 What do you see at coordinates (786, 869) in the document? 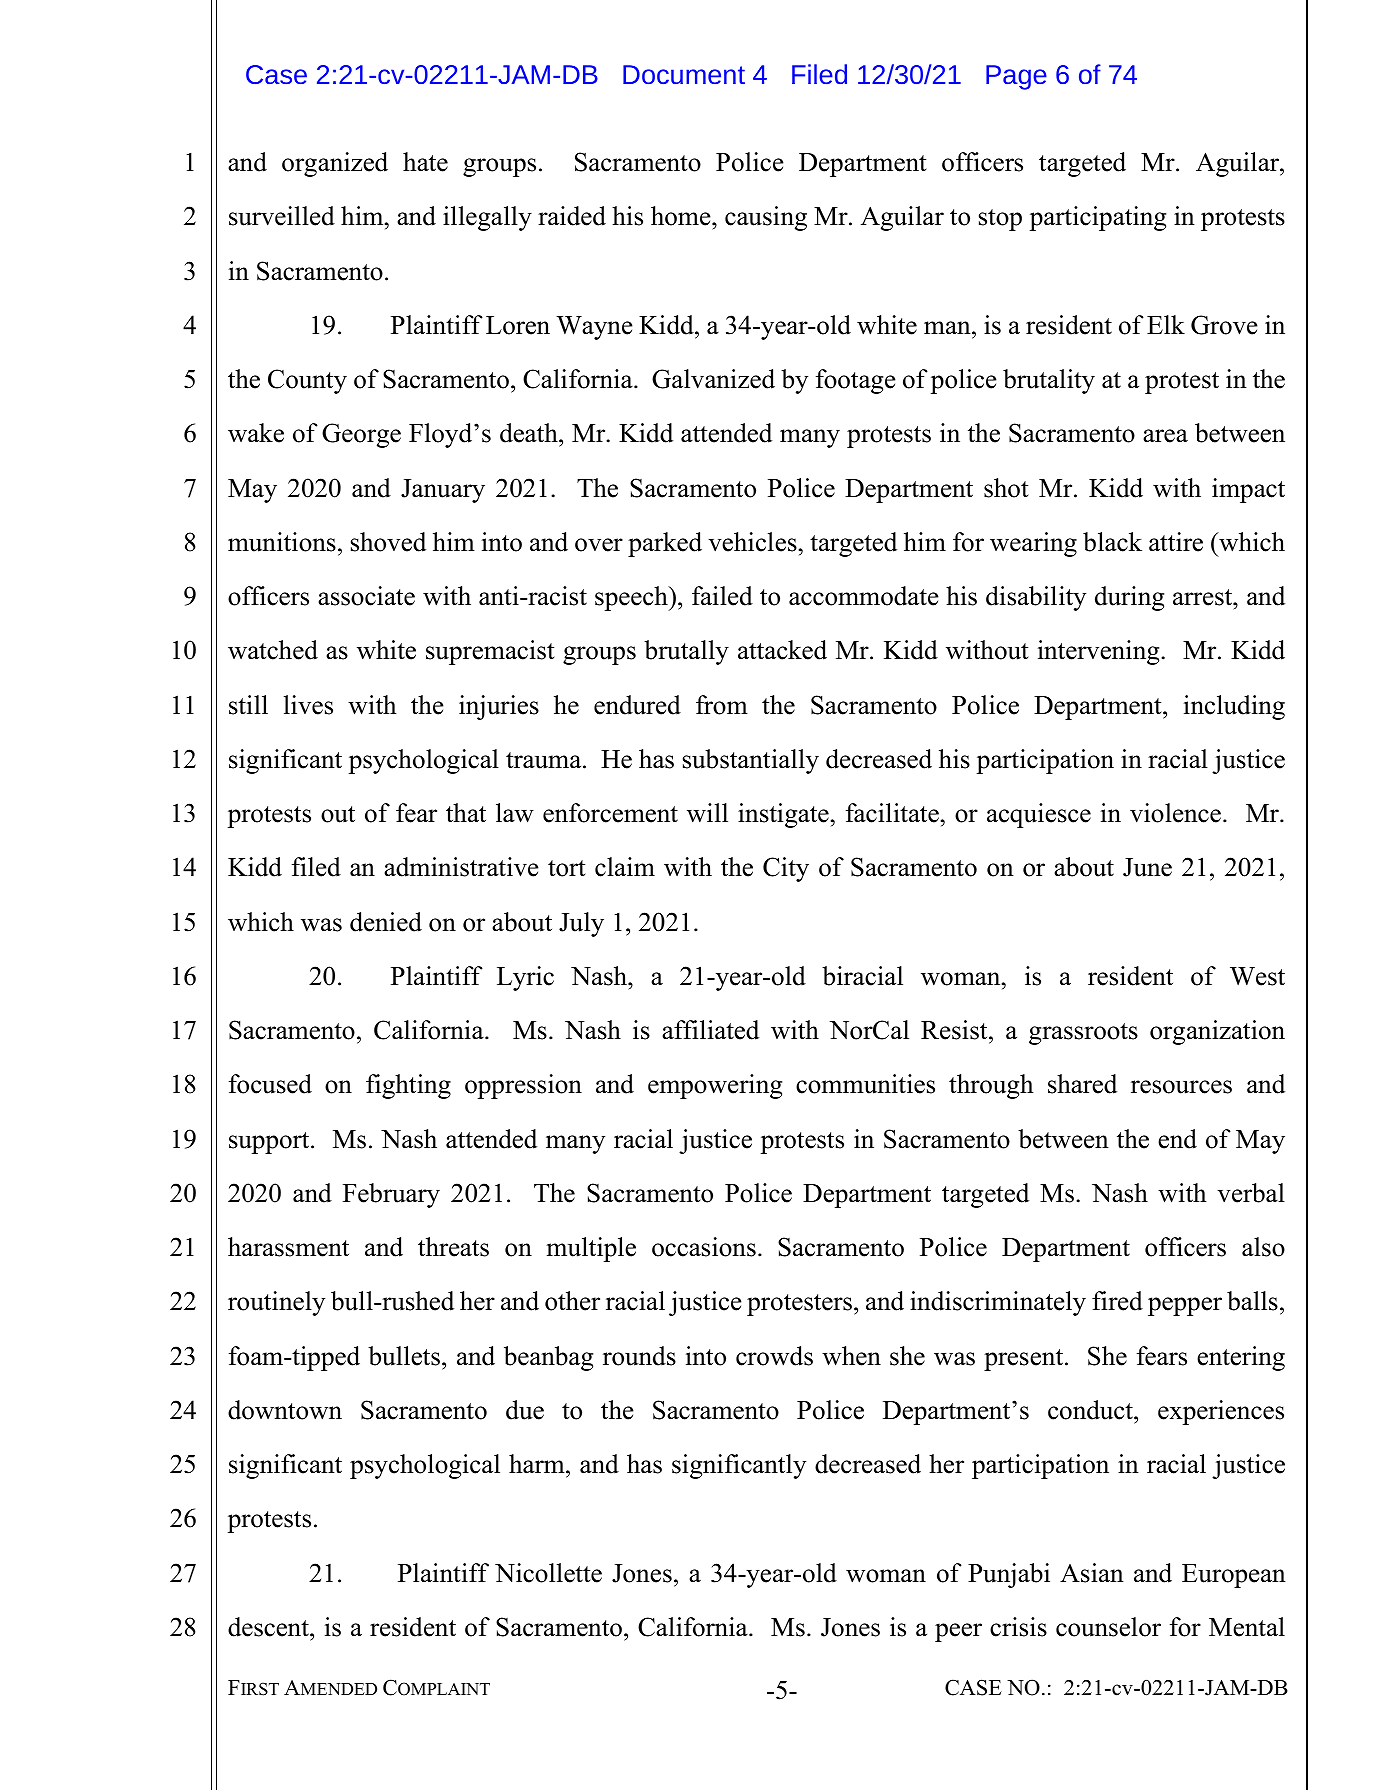
I see `City` at bounding box center [786, 869].
